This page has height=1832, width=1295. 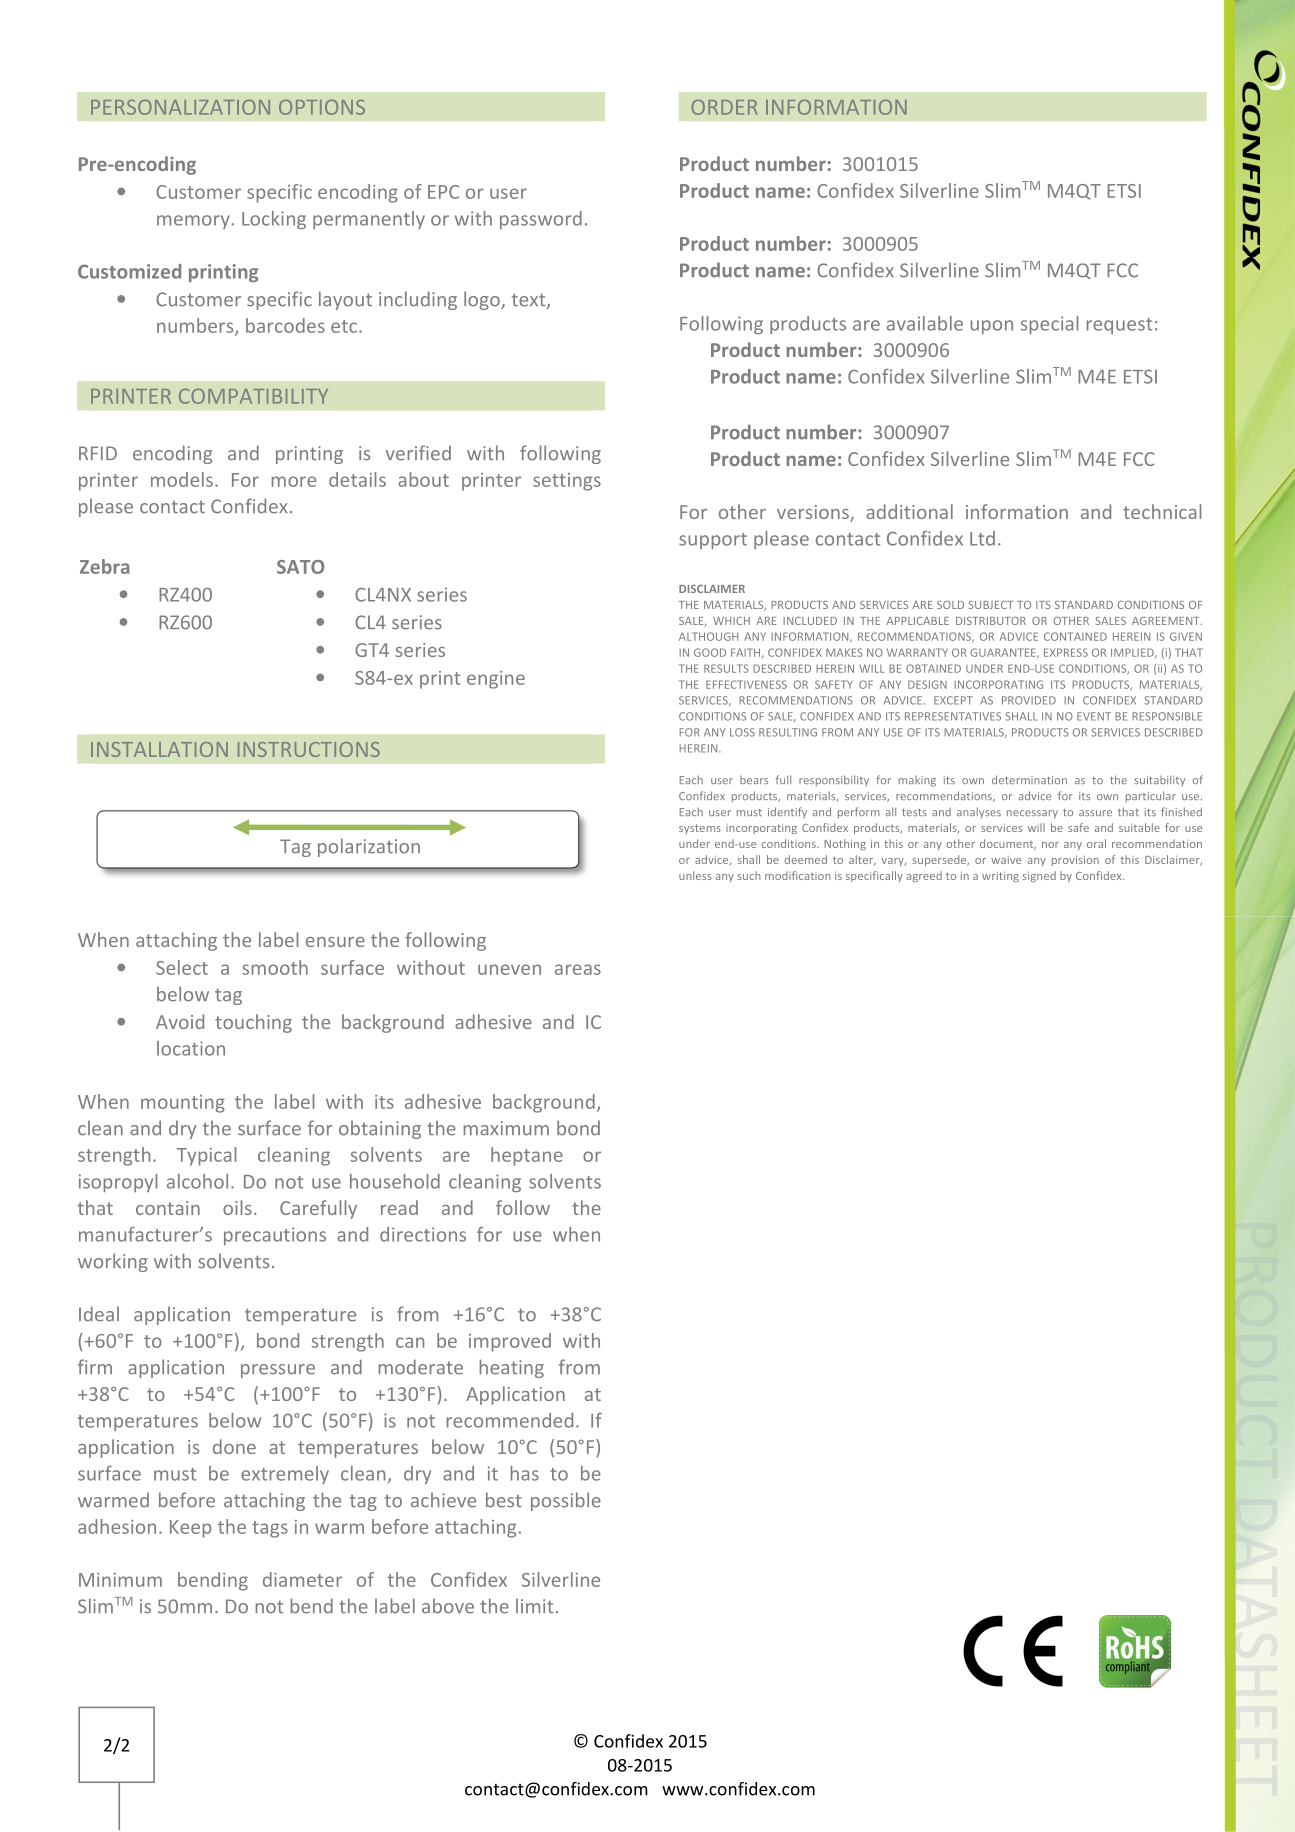 I want to click on special, so click(x=1049, y=325).
